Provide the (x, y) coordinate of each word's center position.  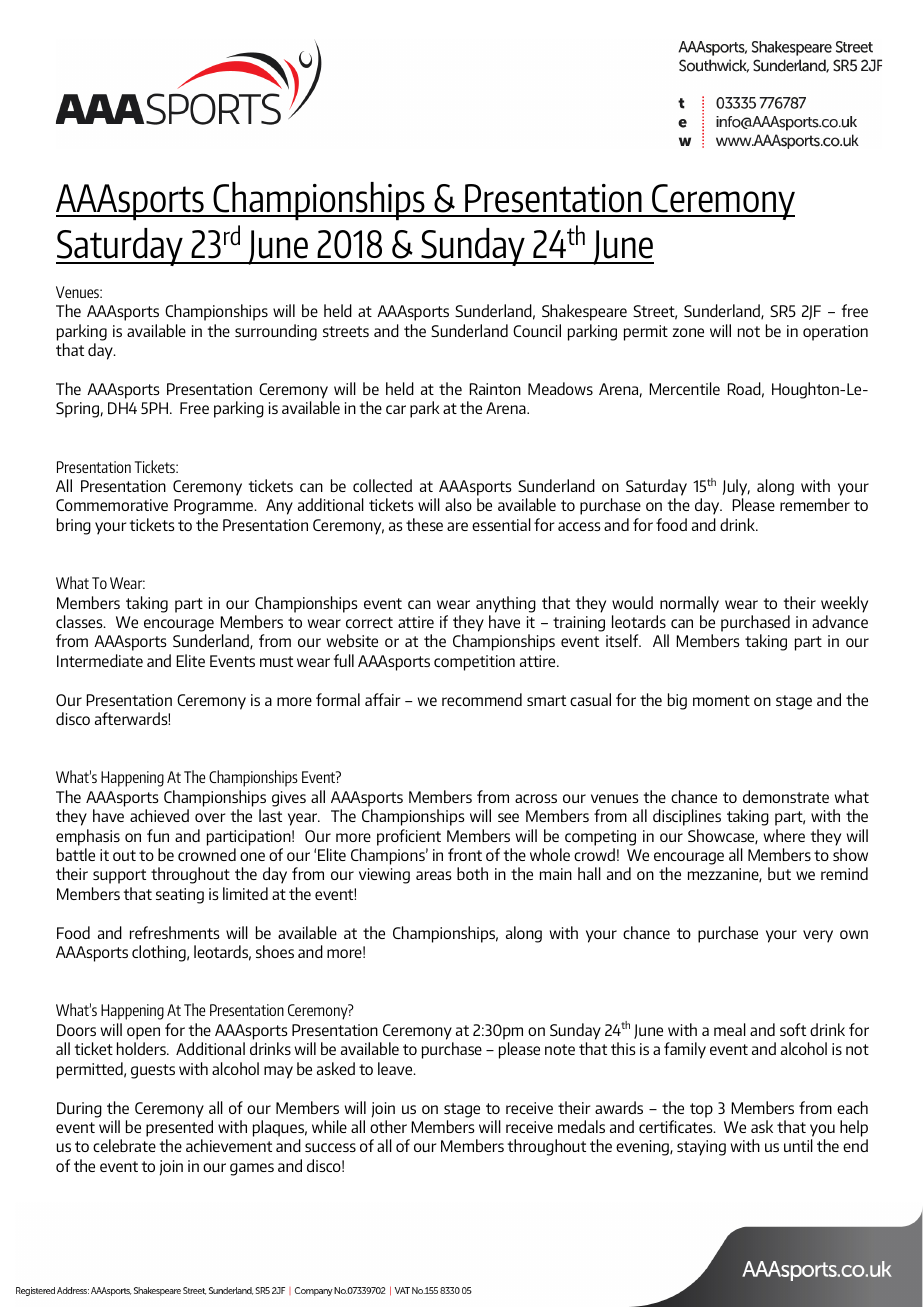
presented (179, 1128)
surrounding (276, 332)
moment (721, 700)
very (818, 936)
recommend (482, 699)
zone (688, 332)
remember (815, 504)
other (388, 1126)
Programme (214, 507)
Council (537, 330)
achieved (159, 815)
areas (434, 875)
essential (501, 524)
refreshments (175, 932)
